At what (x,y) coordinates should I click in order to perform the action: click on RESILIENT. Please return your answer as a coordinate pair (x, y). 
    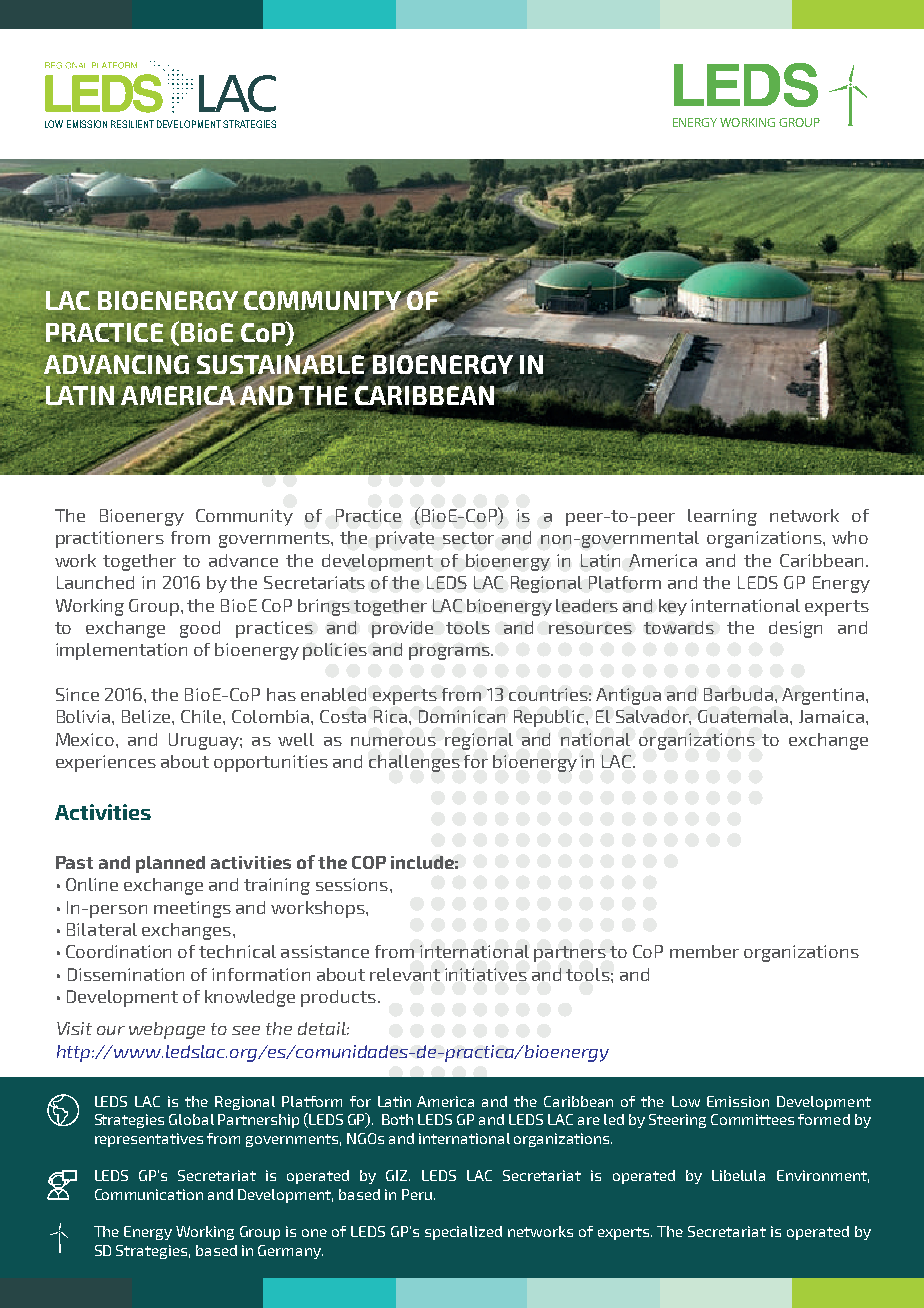
    Looking at the image, I should click on (132, 124).
